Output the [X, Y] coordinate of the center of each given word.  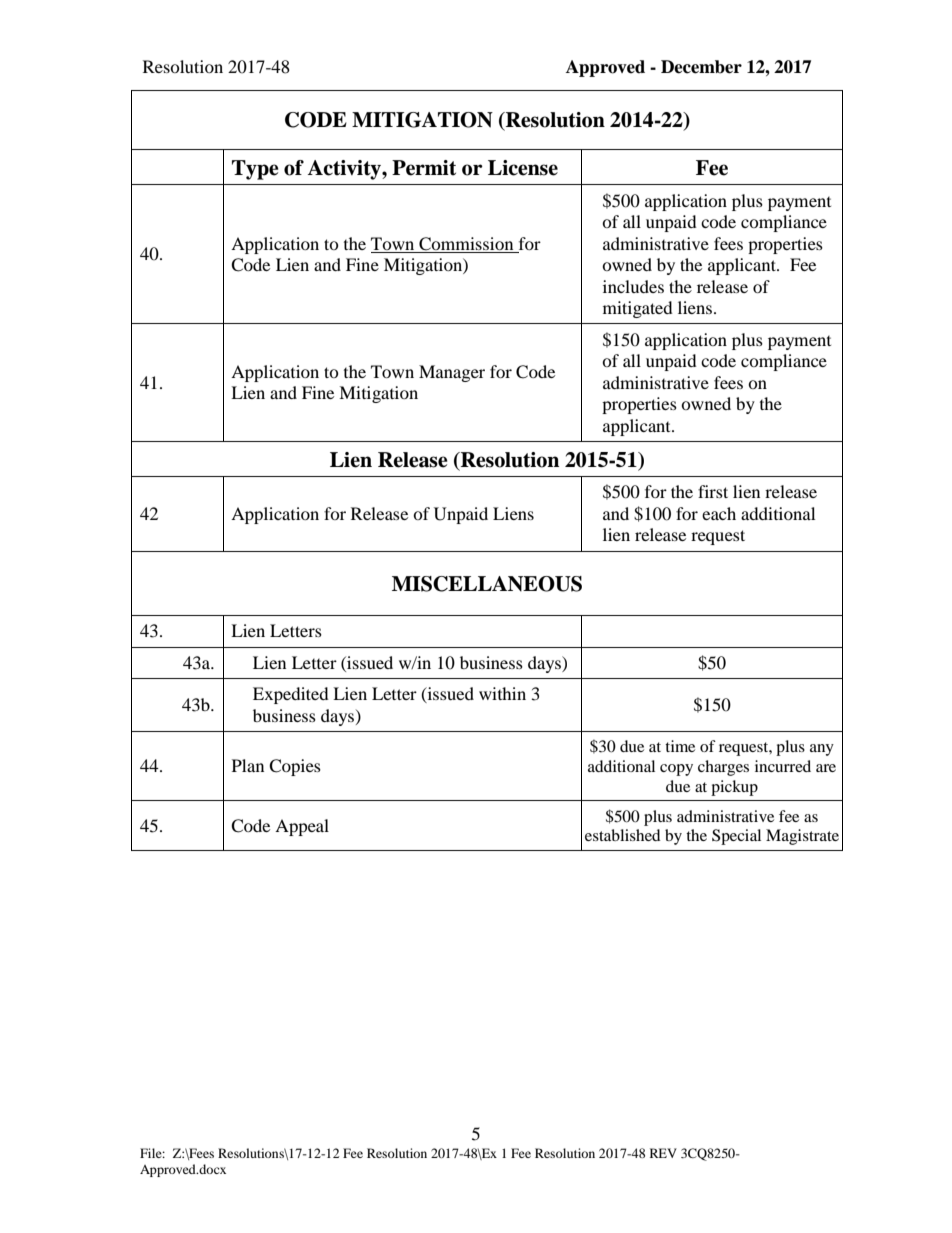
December [701, 67]
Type [255, 170]
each [719, 513]
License [523, 168]
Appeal [302, 827]
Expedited [291, 695]
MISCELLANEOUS [487, 584]
